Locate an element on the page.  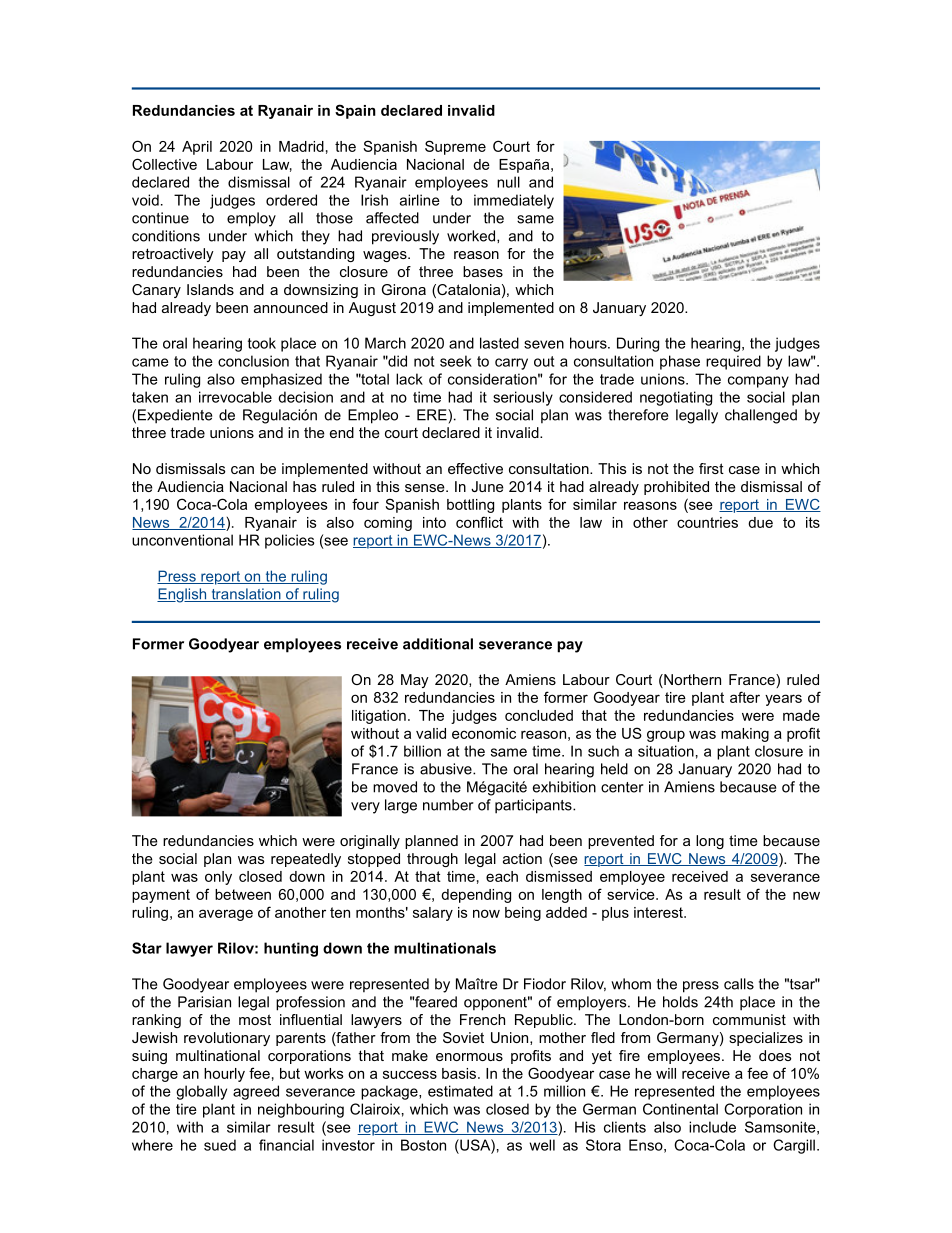
translation is located at coordinates (246, 595).
